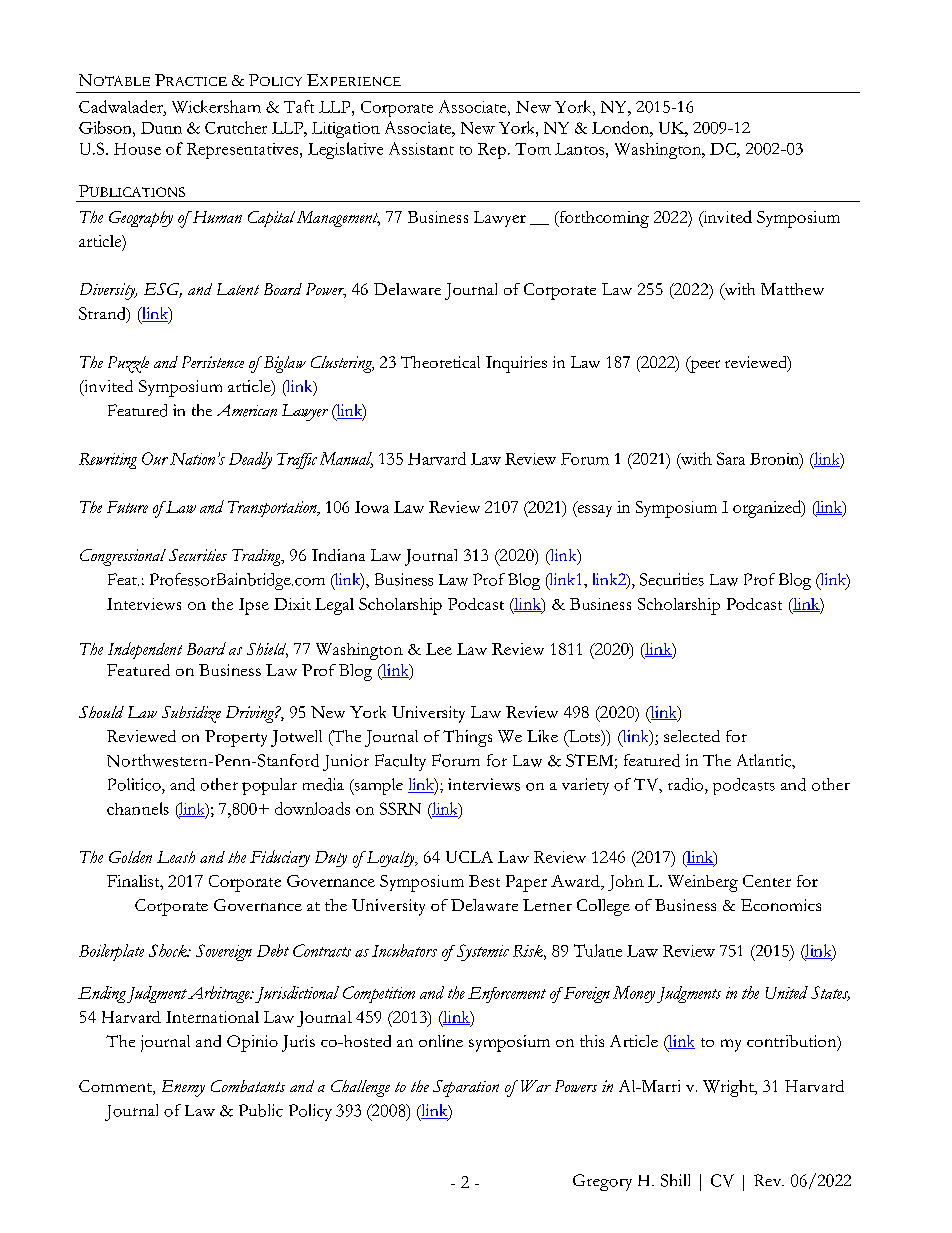  What do you see at coordinates (603, 219) in the image?
I see `forthcoming` at bounding box center [603, 219].
